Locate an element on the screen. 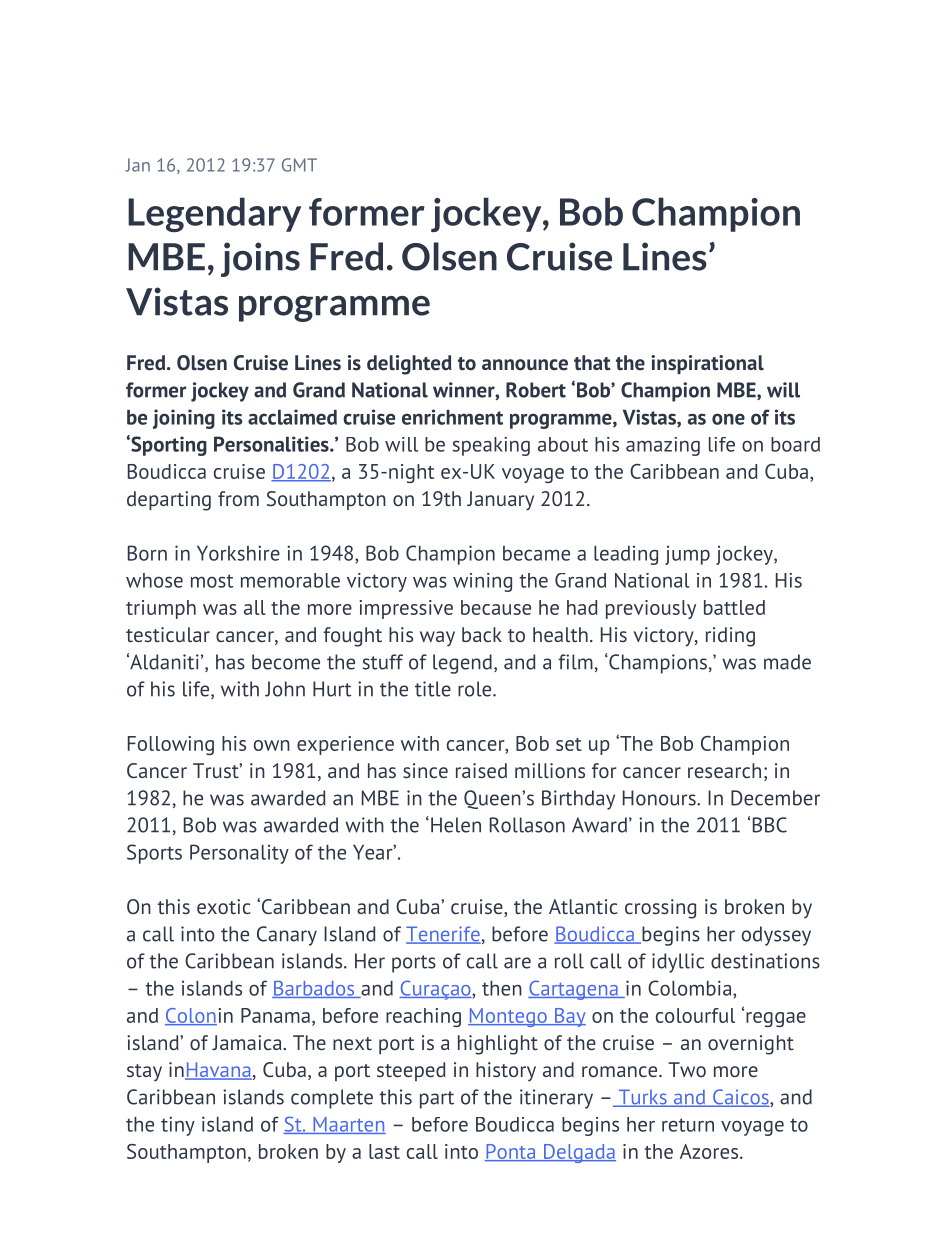  testicular is located at coordinates (168, 634).
